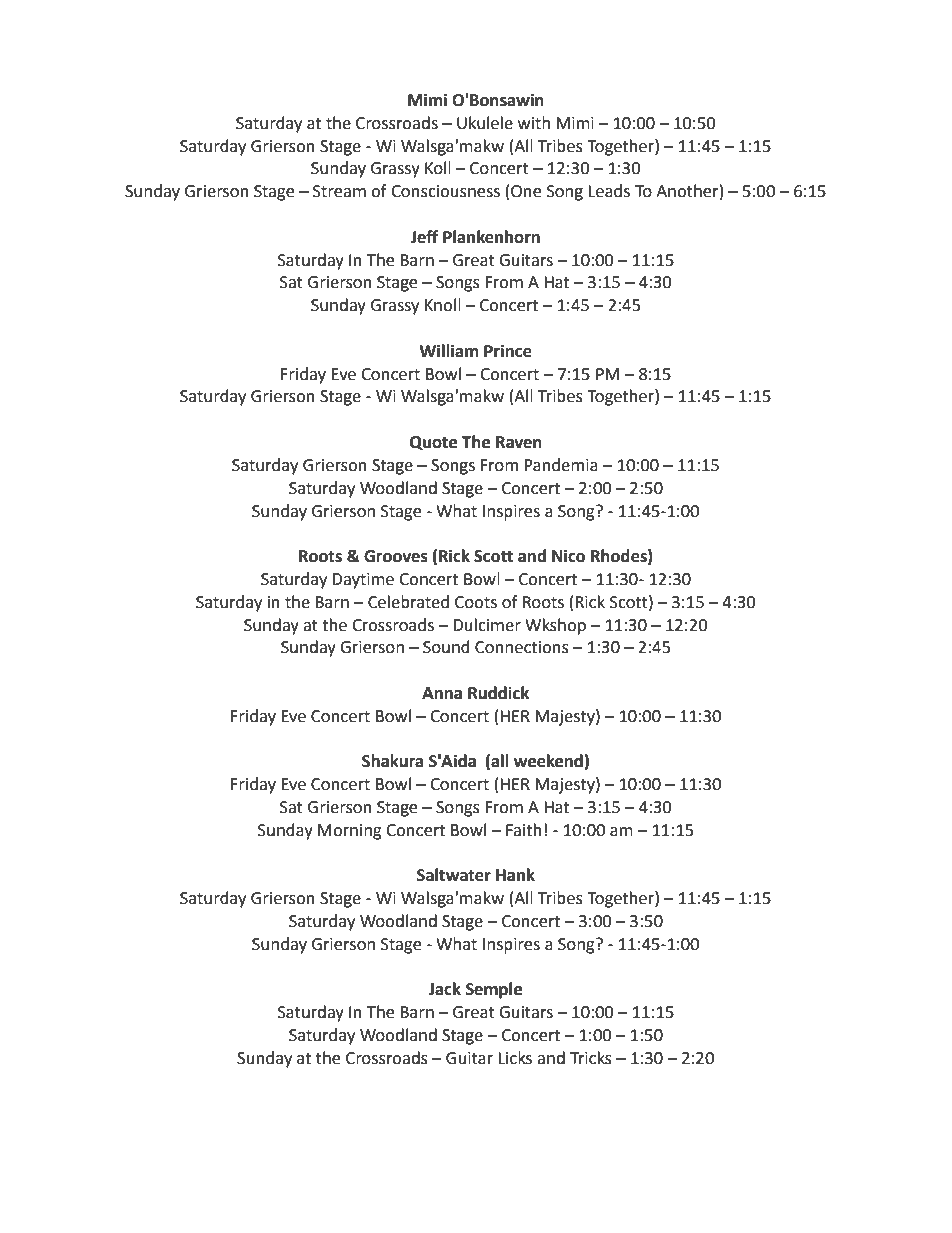 The image size is (952, 1233). What do you see at coordinates (363, 581) in the image?
I see `Daytime` at bounding box center [363, 581].
